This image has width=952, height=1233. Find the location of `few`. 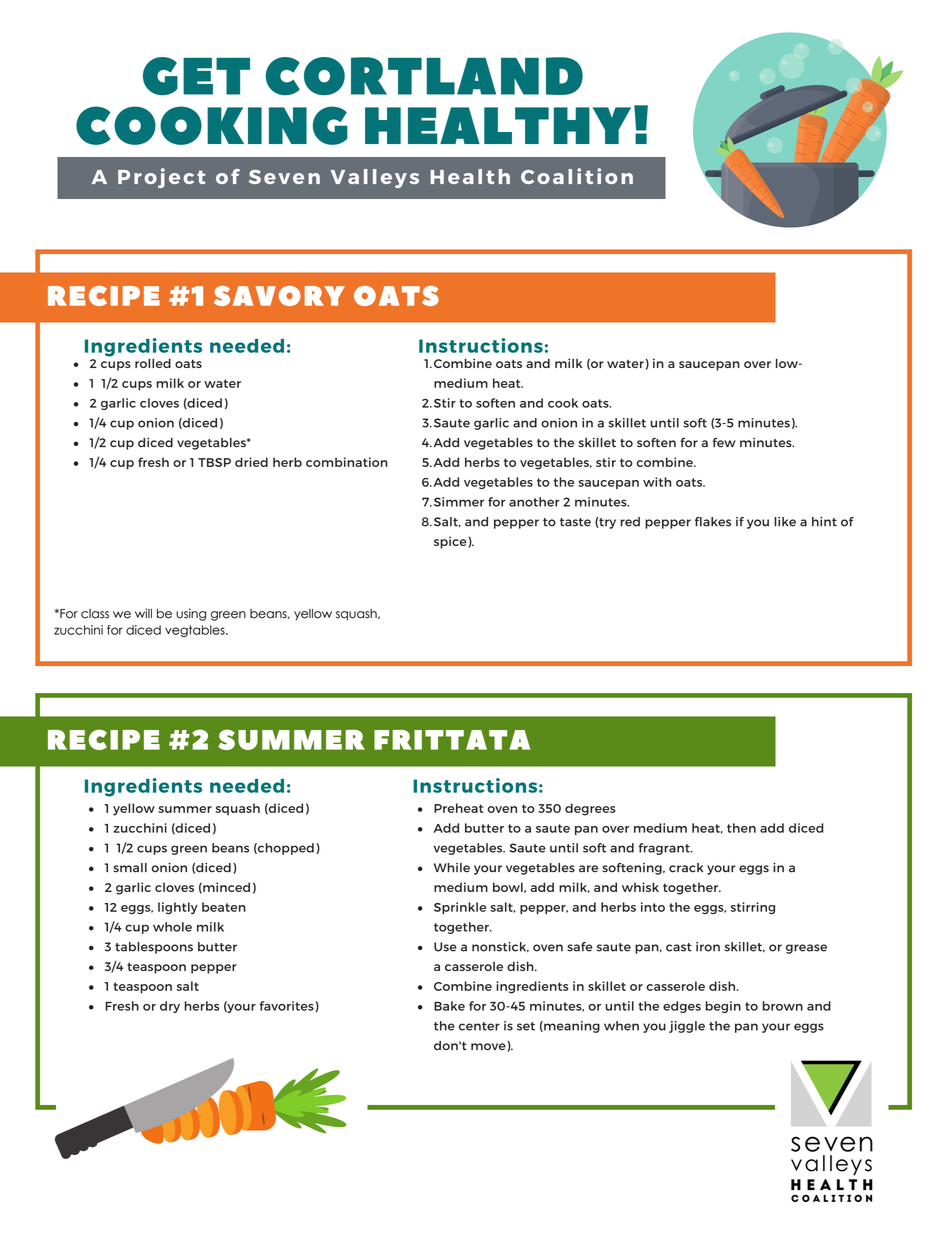

few is located at coordinates (724, 443).
